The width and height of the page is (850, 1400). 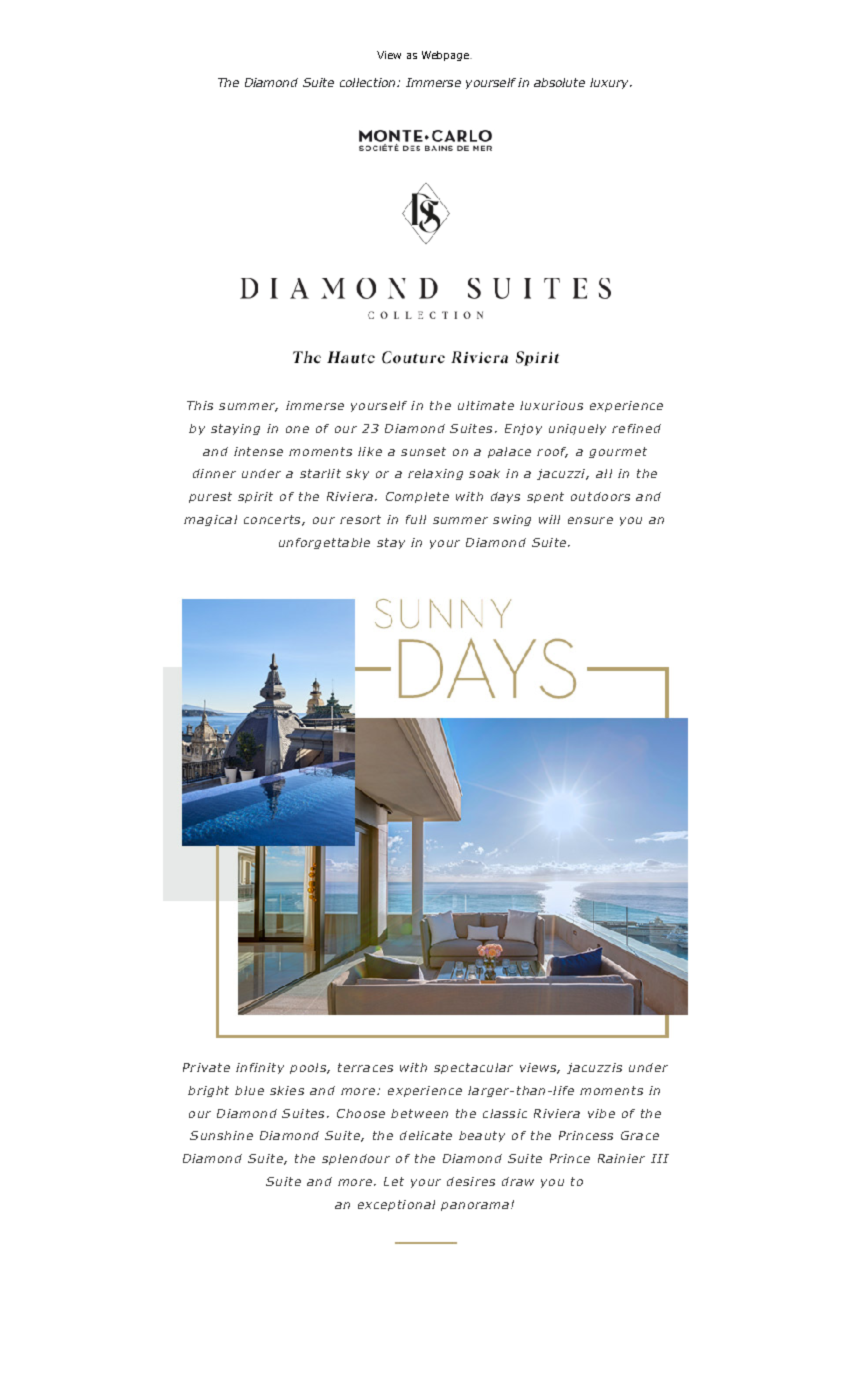 I want to click on Webpage, so click(x=446, y=56).
